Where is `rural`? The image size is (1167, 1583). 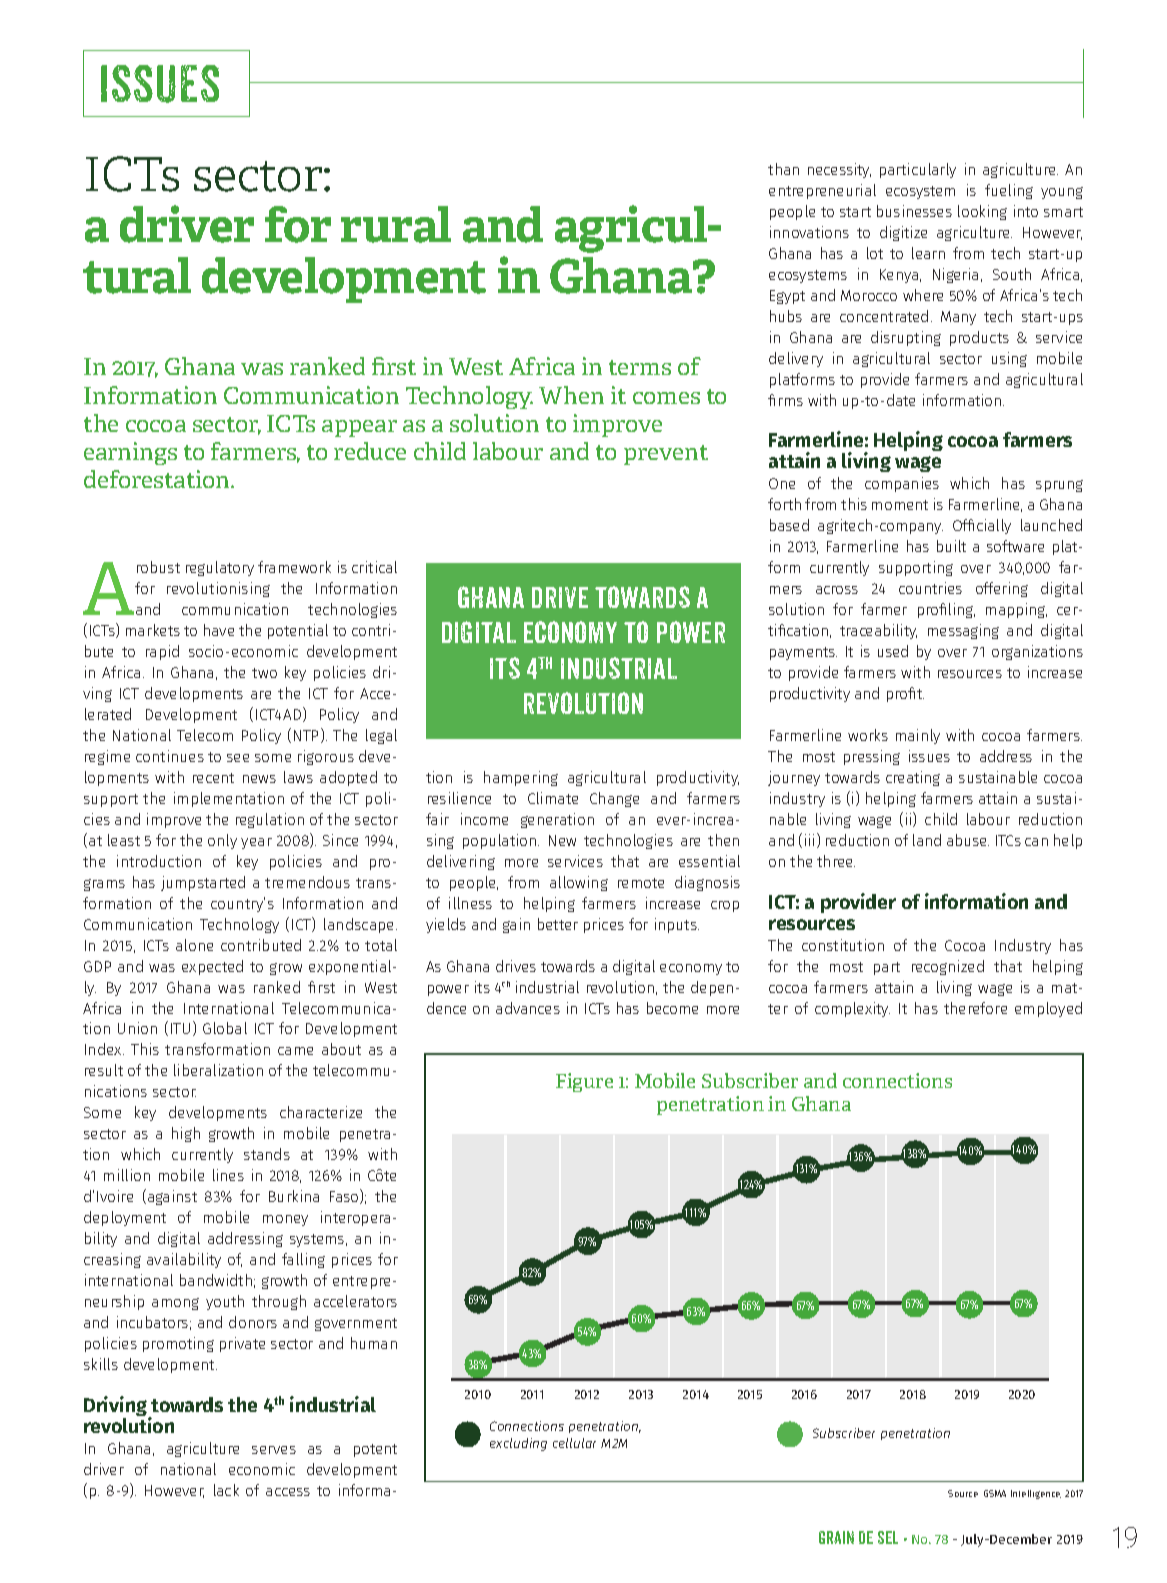
rural is located at coordinates (396, 224).
